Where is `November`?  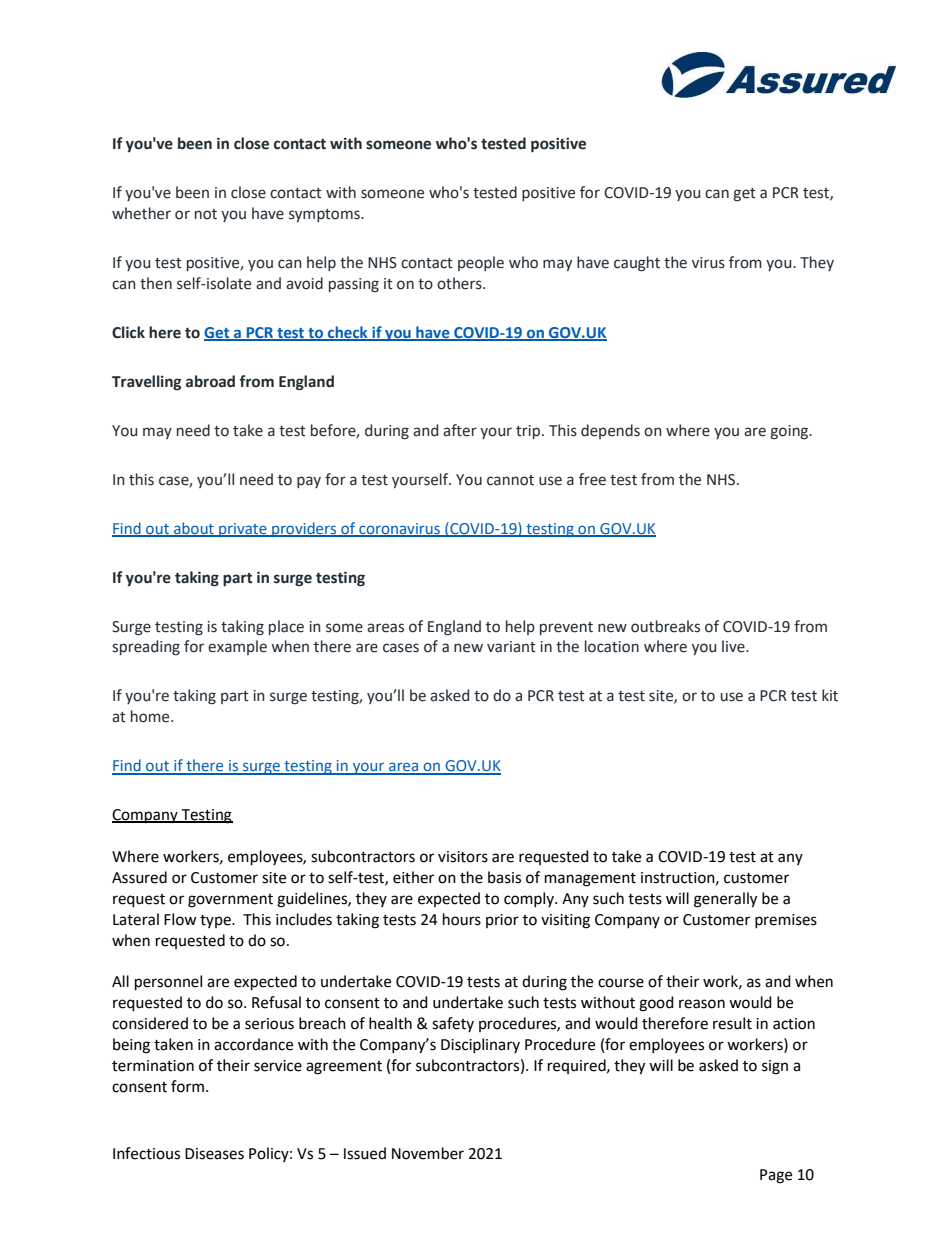
November is located at coordinates (428, 1153).
